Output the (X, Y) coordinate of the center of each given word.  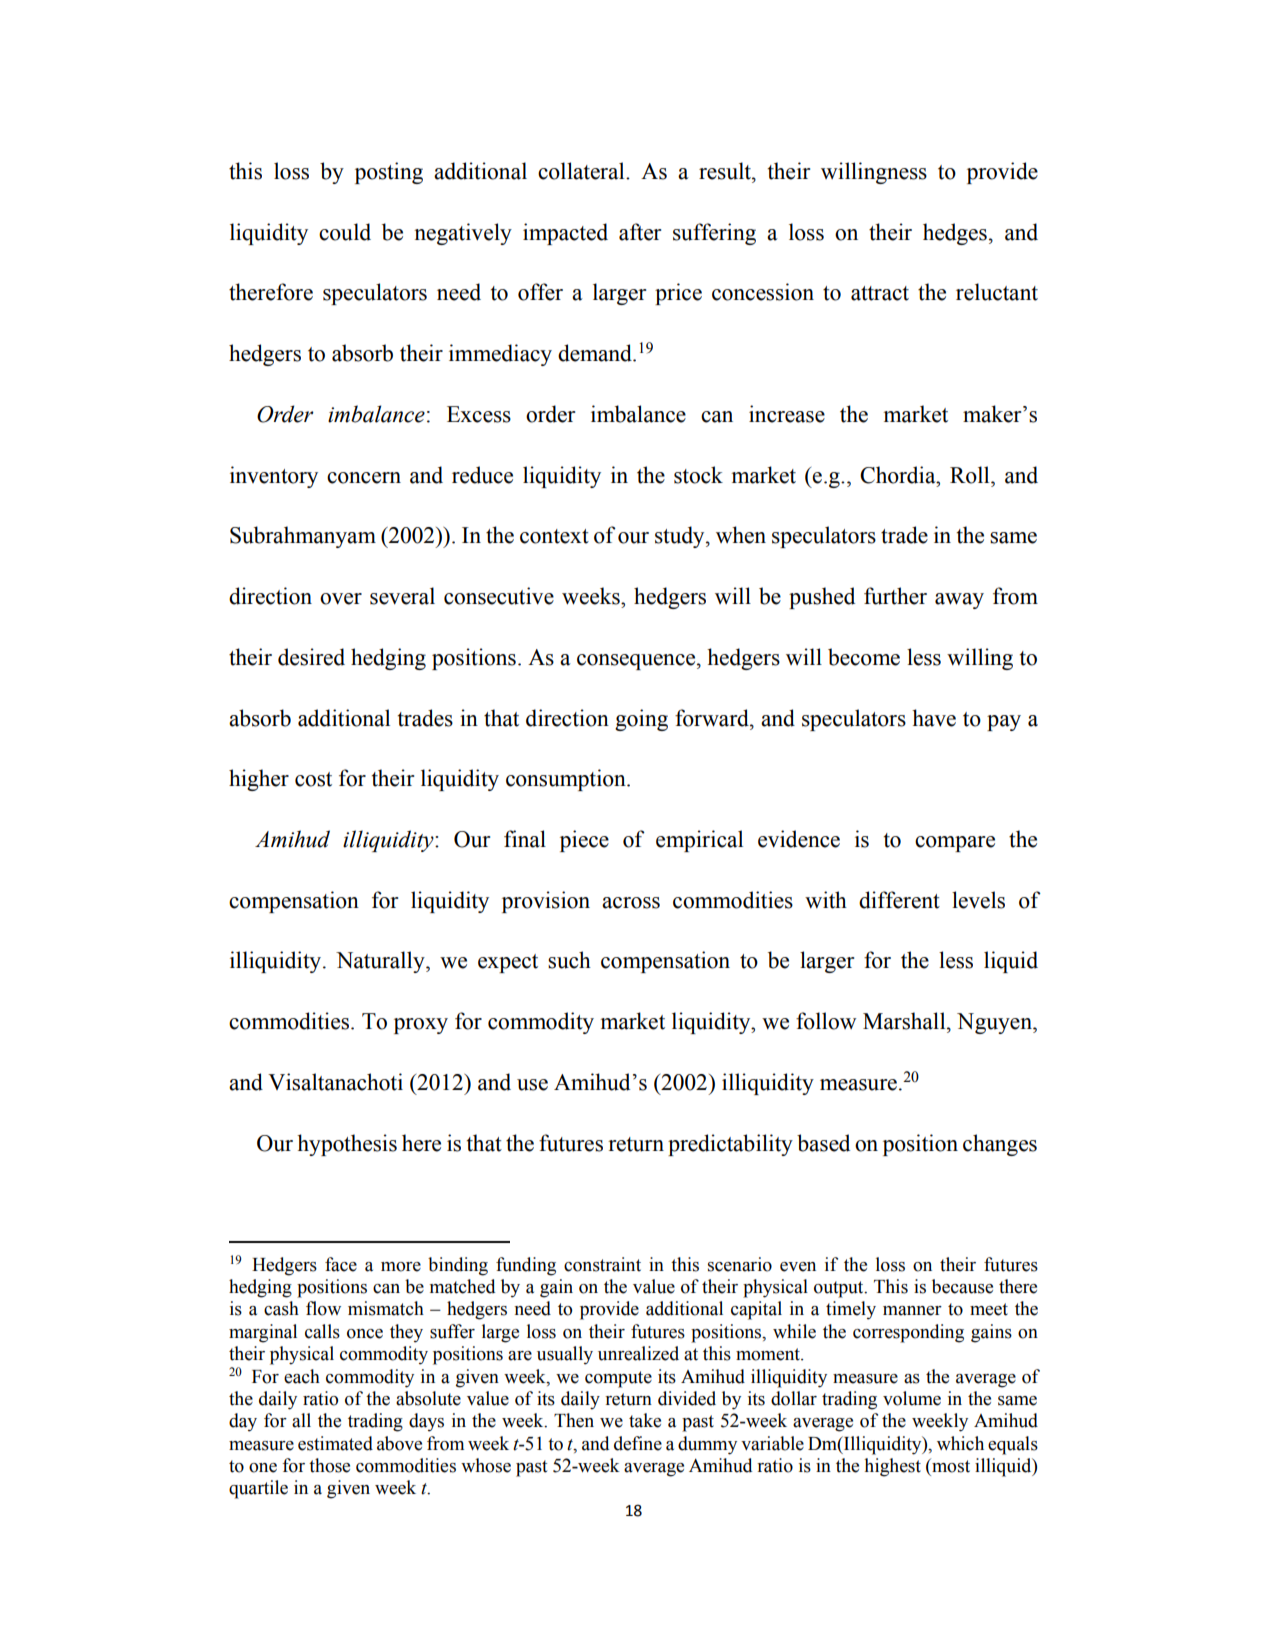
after (640, 232)
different (899, 900)
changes (1000, 1145)
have (934, 718)
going (641, 720)
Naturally (381, 962)
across (631, 903)
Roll (971, 475)
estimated (335, 1443)
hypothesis (347, 1145)
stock (698, 475)
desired (311, 657)
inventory (274, 477)
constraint (602, 1264)
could (345, 232)
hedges (955, 234)
